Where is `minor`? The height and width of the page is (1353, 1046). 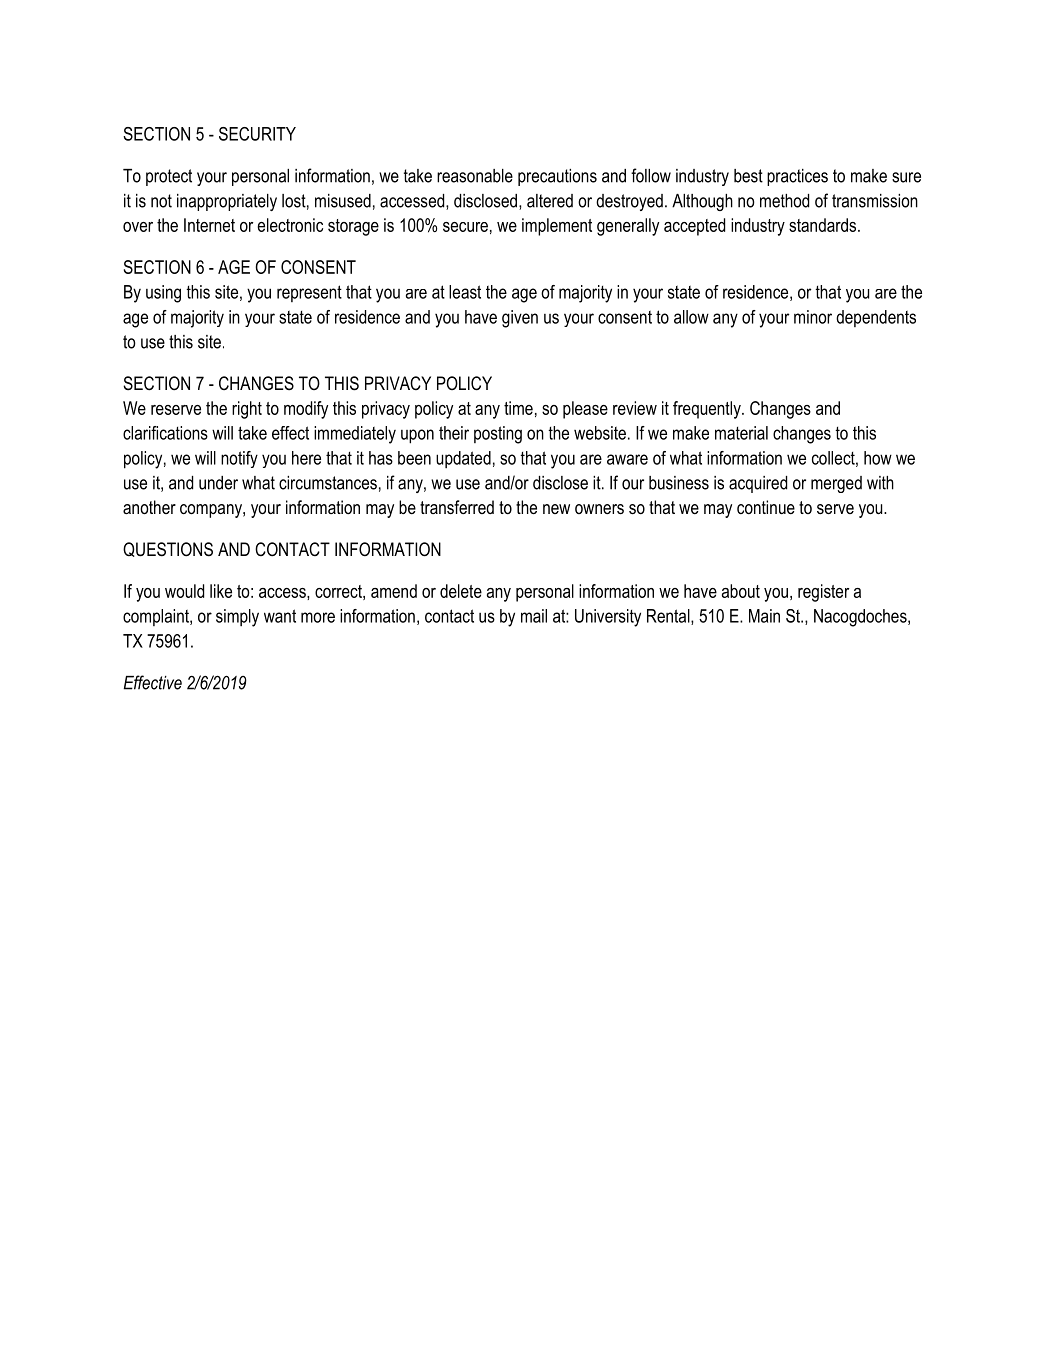 minor is located at coordinates (813, 317).
